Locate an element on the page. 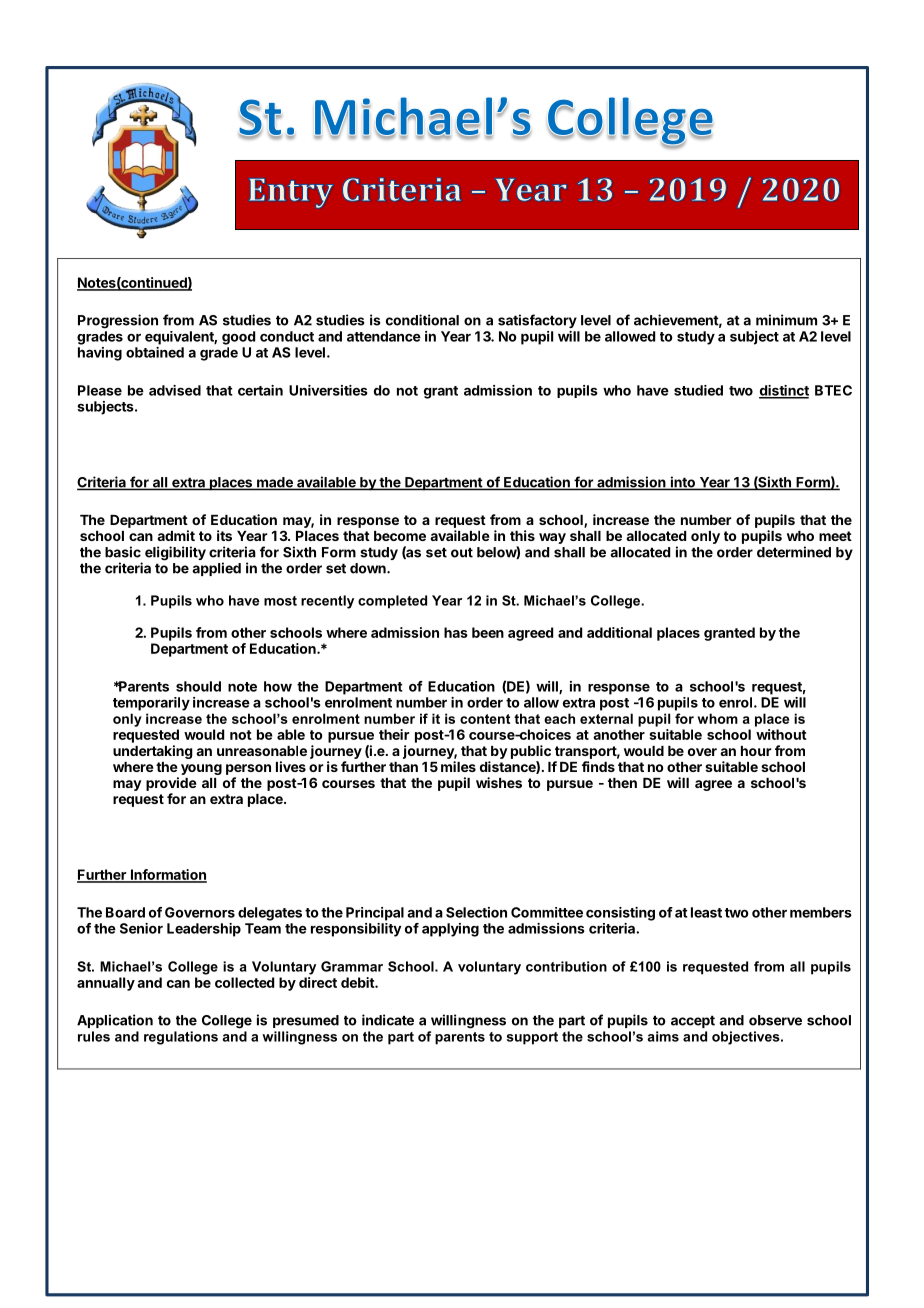 The image size is (924, 1308). this is located at coordinates (522, 535).
